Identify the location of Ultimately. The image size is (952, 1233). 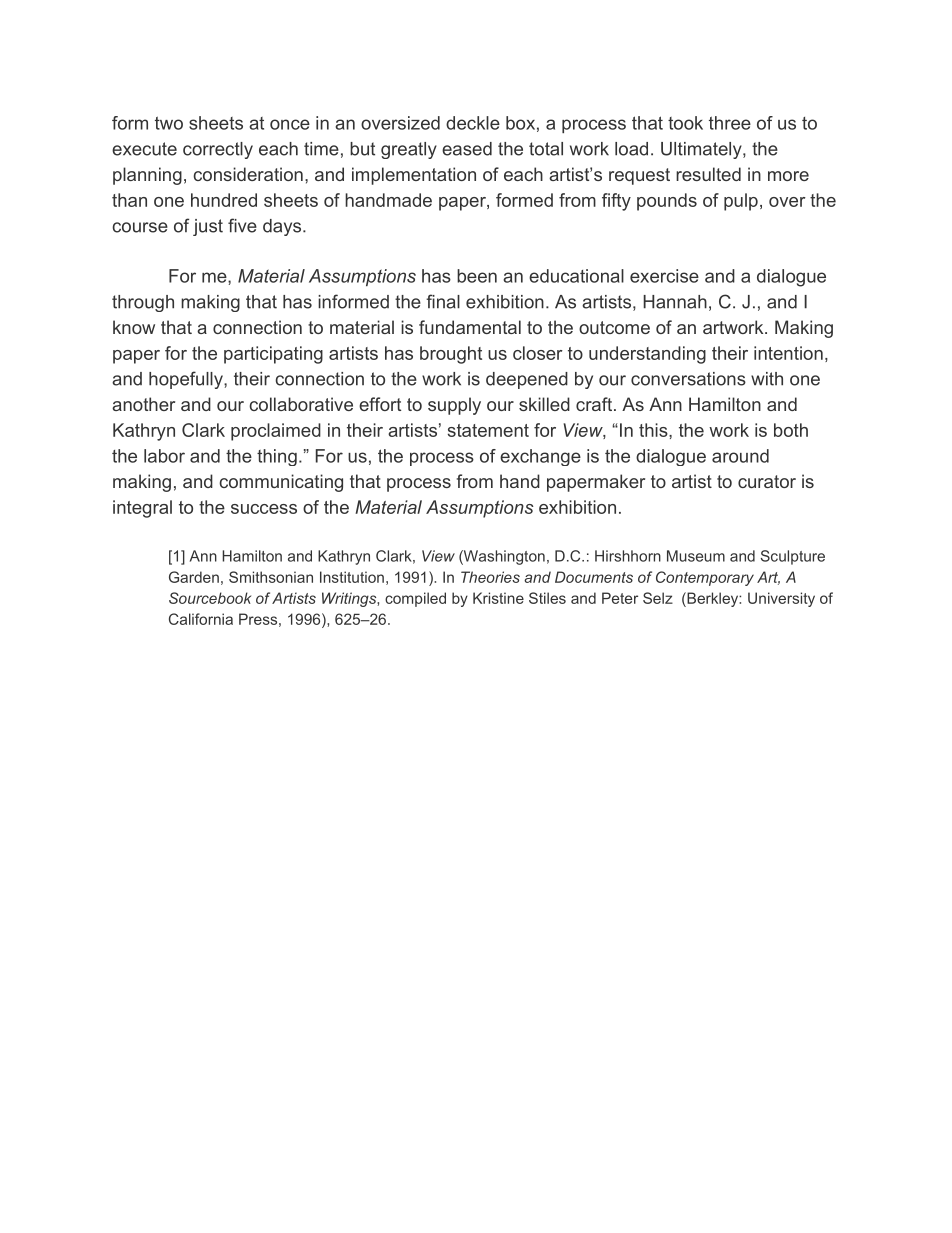
(702, 150).
